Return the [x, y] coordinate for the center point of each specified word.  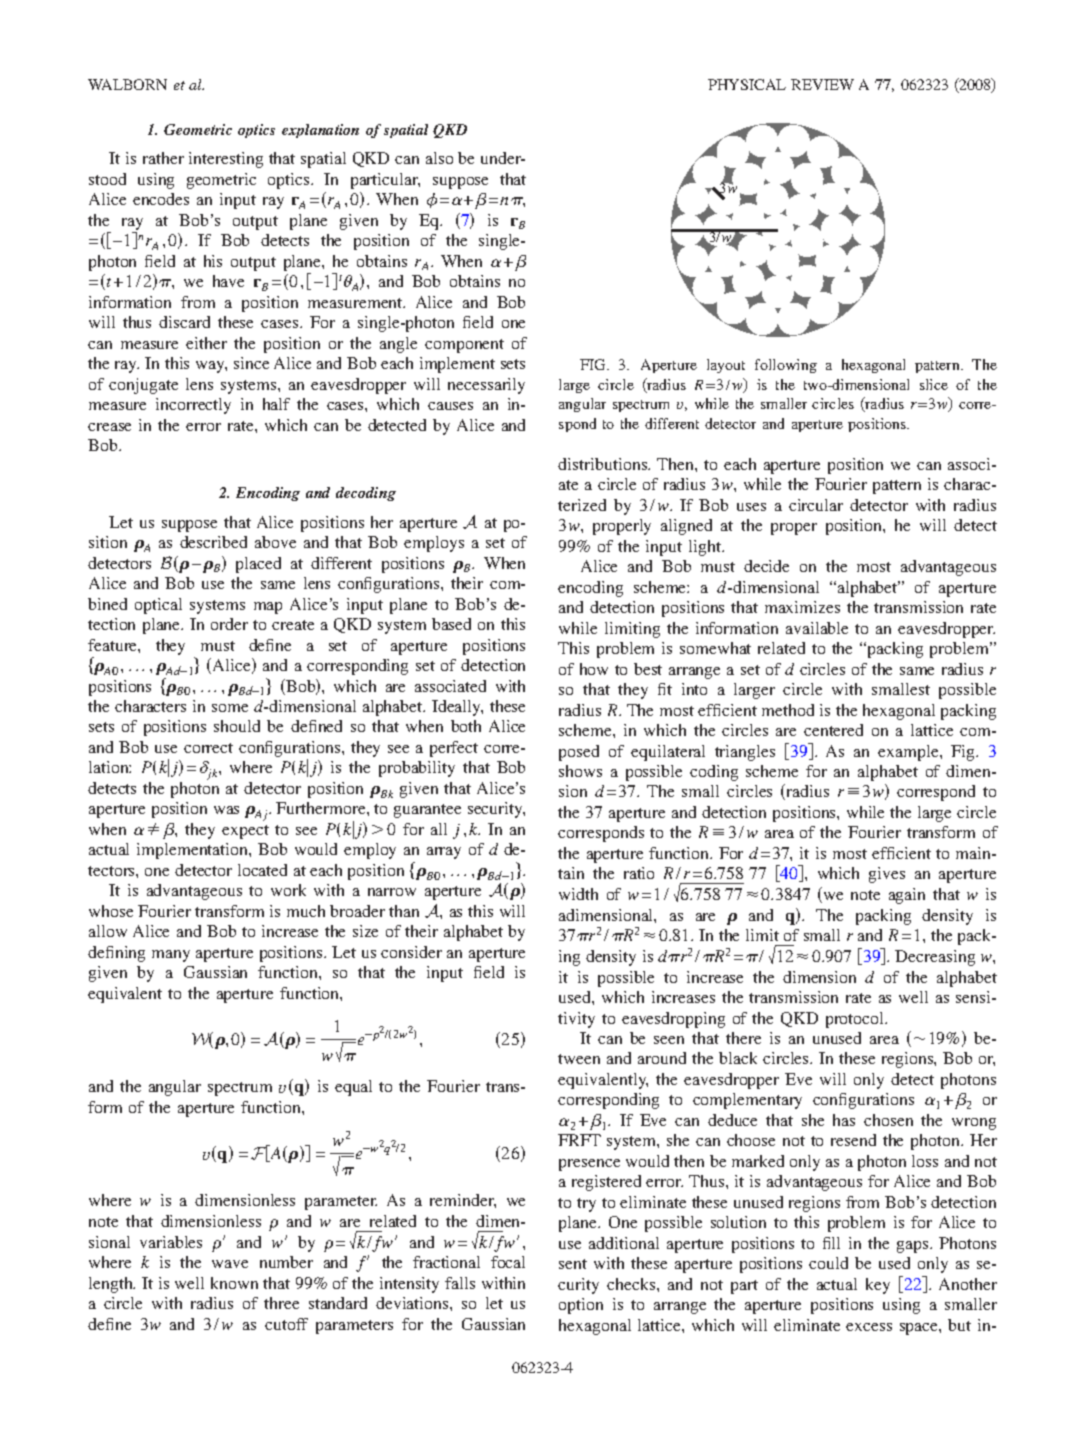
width [578, 894]
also [439, 158]
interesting [226, 160]
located [262, 870]
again [907, 896]
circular [816, 505]
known [234, 1283]
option [581, 1306]
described [213, 542]
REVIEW [822, 84]
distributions [604, 464]
